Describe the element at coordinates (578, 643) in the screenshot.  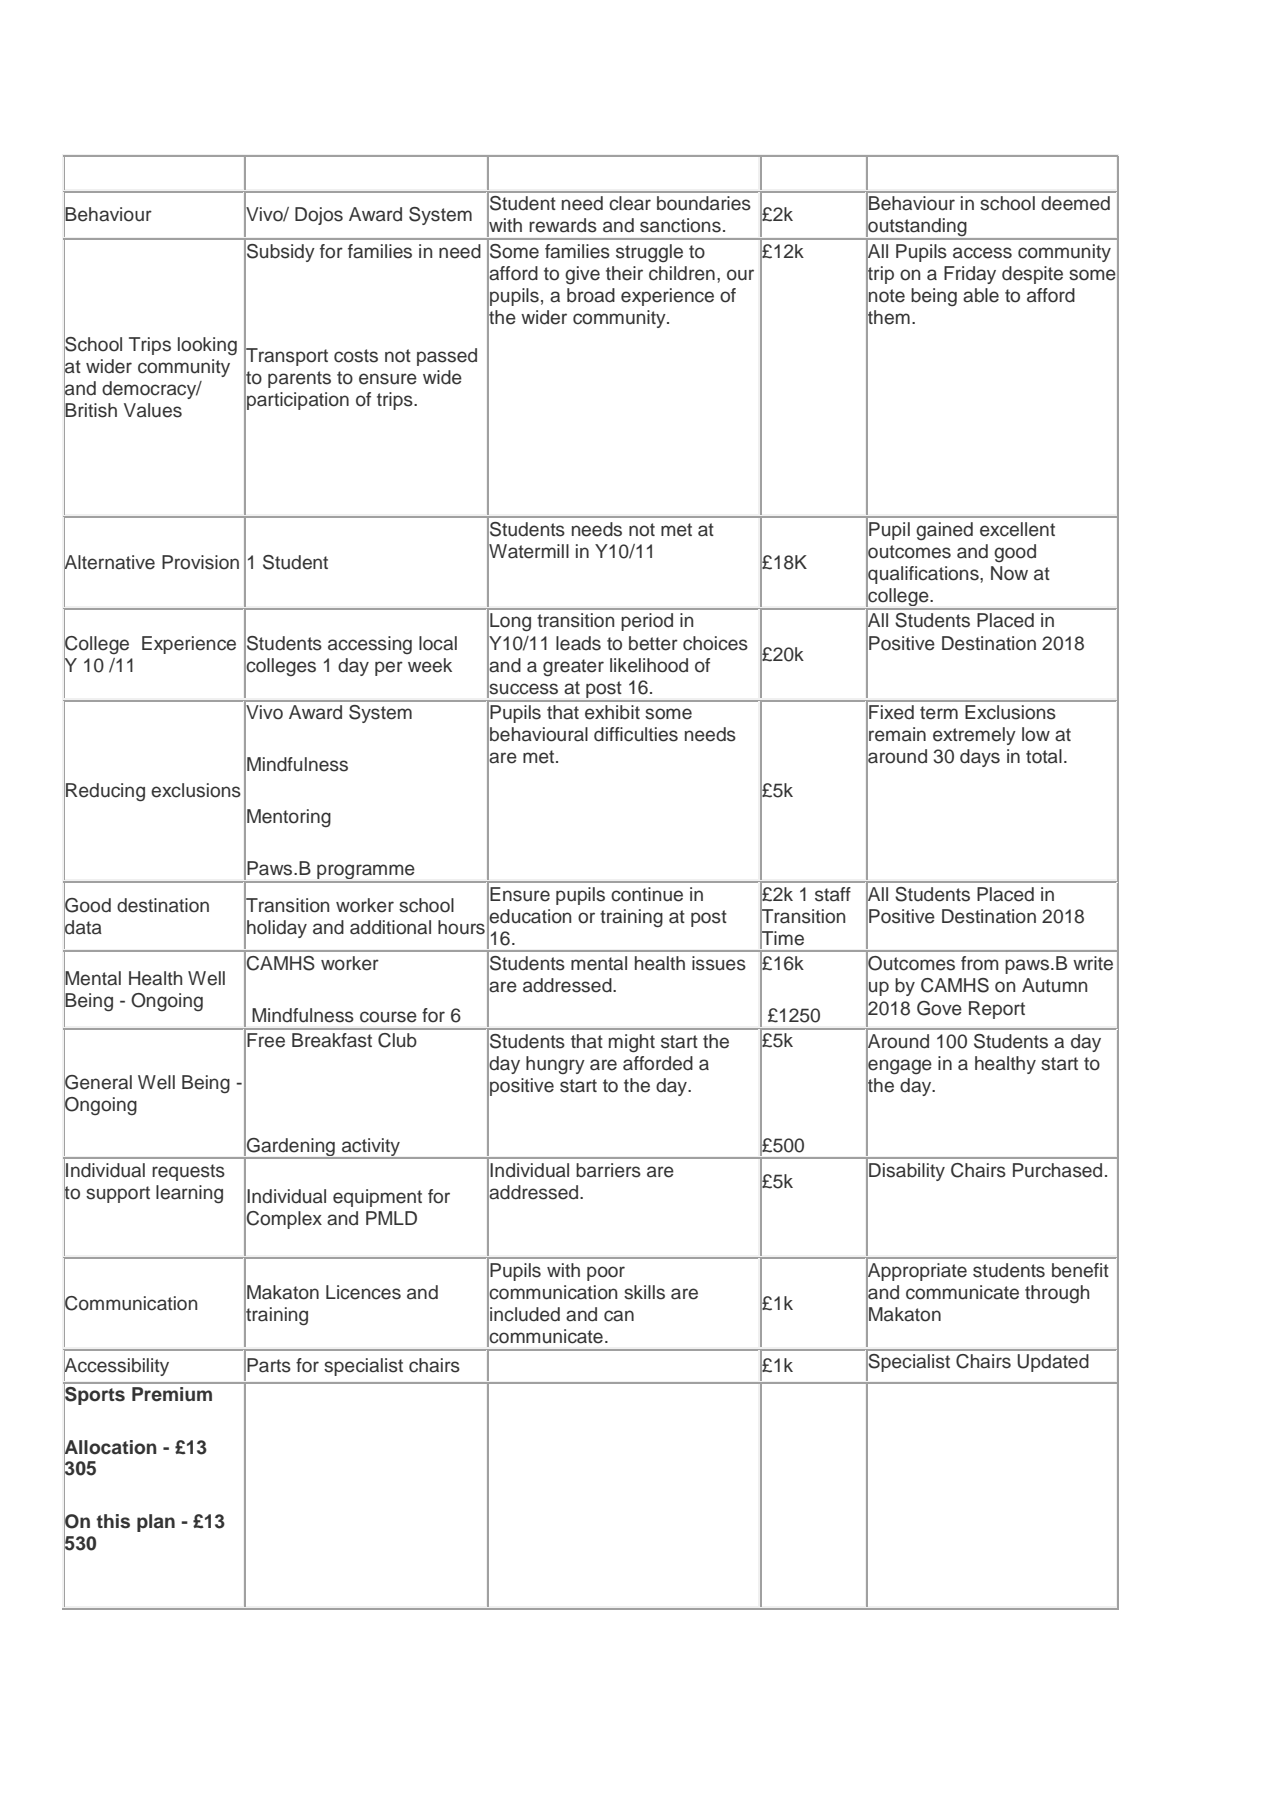
I see `leads` at that location.
